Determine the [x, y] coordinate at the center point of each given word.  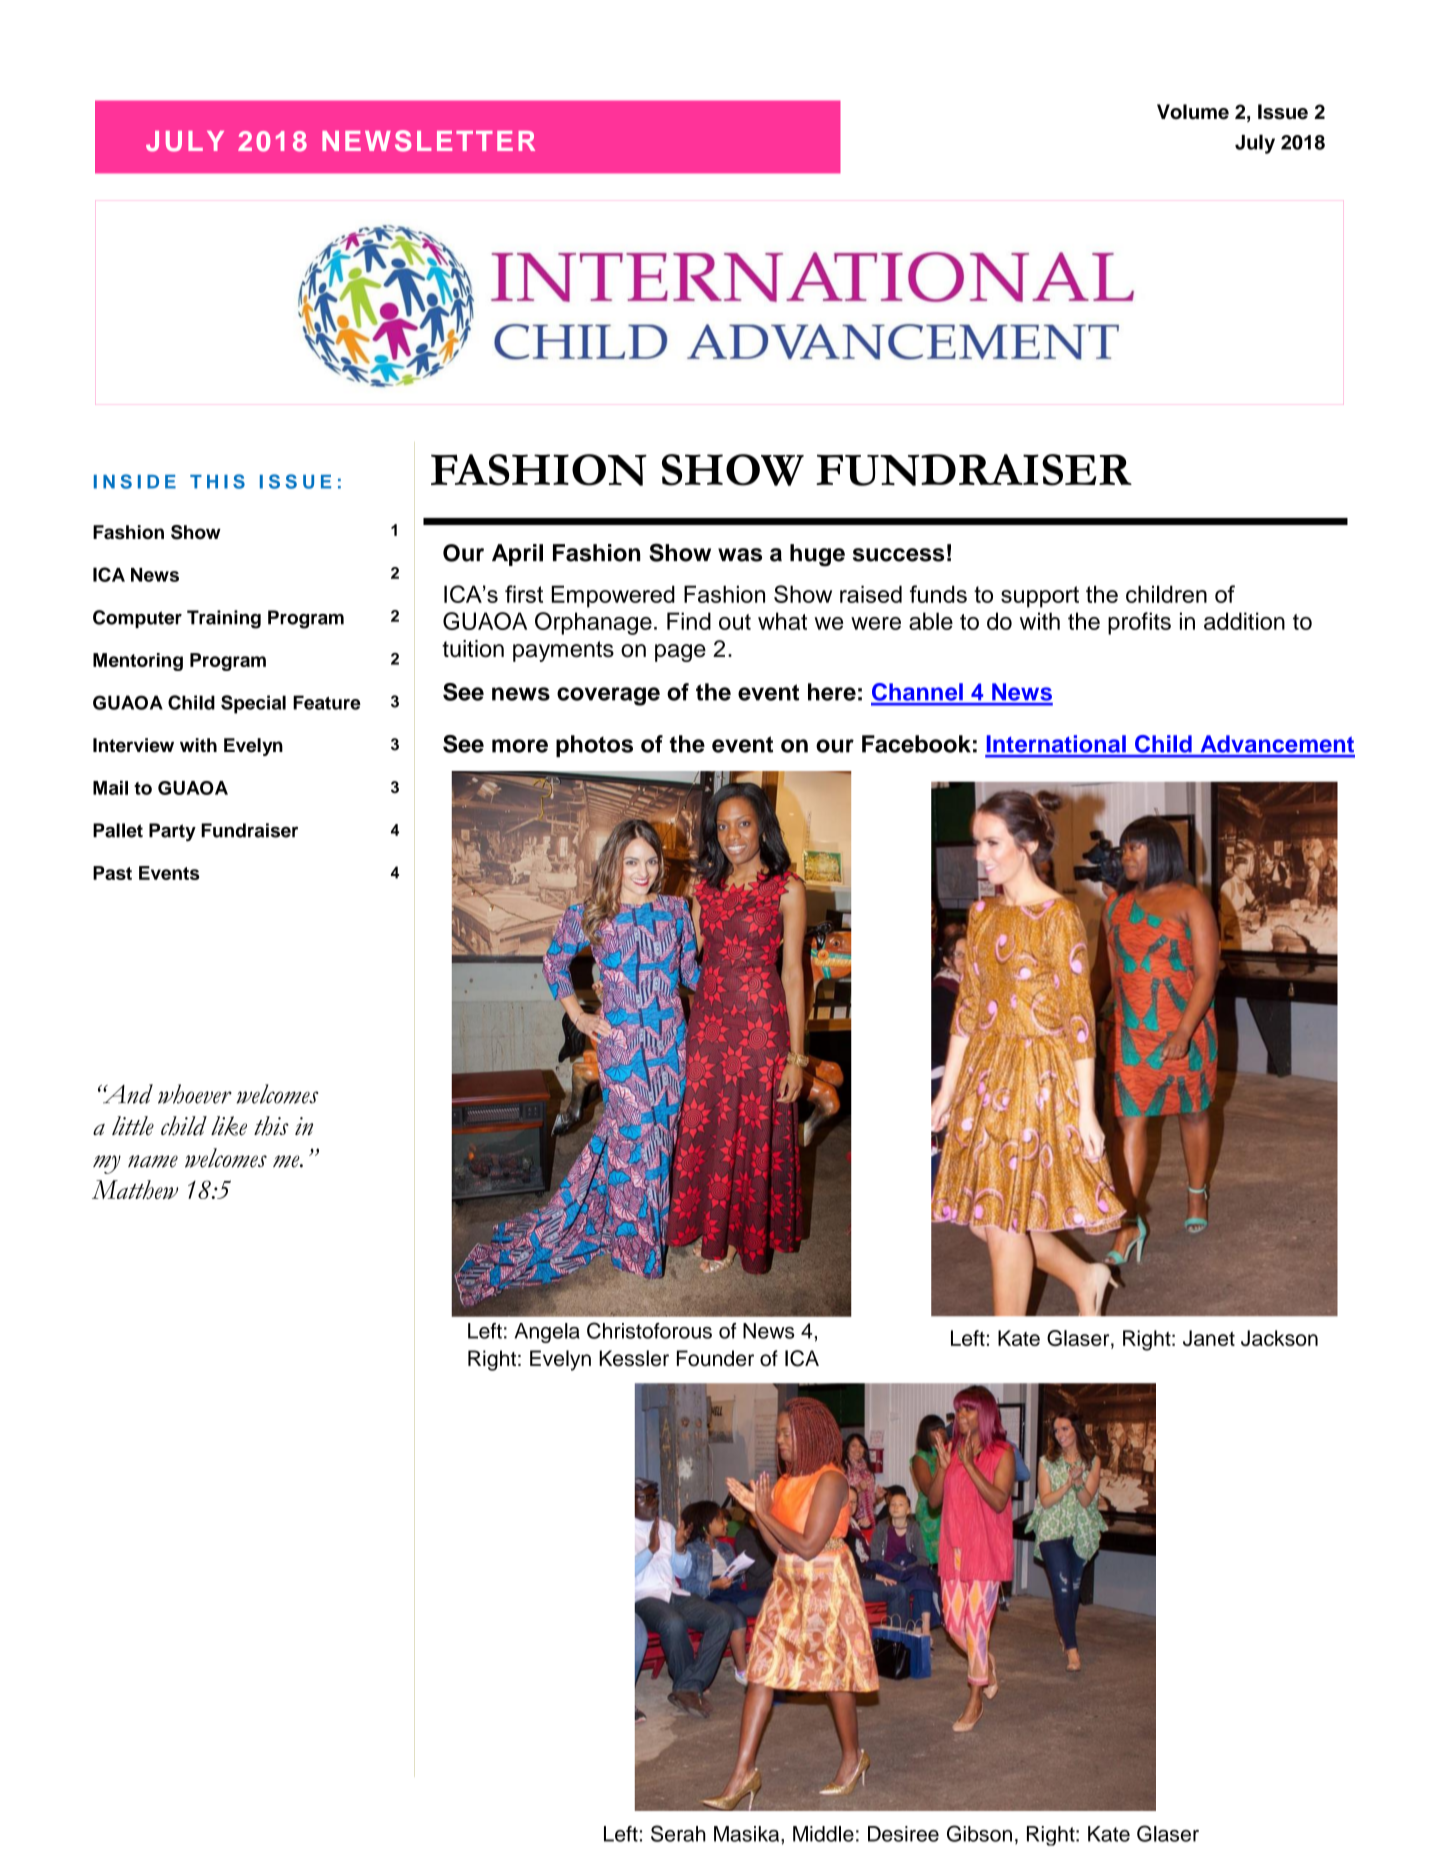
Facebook [916, 744]
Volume [1193, 112]
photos [594, 746]
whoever [195, 1094]
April [517, 555]
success [898, 555]
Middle [823, 1834]
